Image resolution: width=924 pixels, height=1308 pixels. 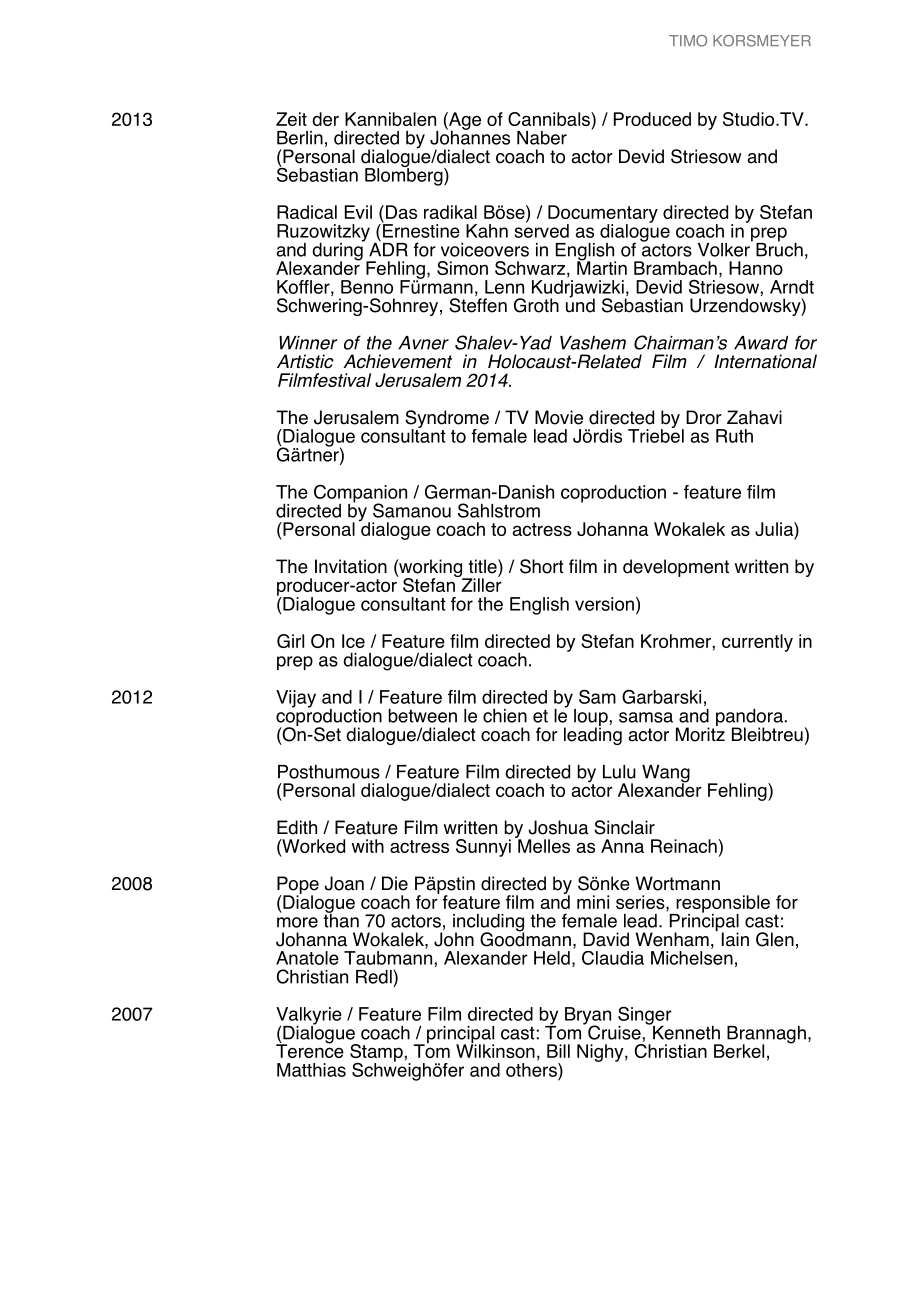 I want to click on Posthumous, so click(x=329, y=772).
